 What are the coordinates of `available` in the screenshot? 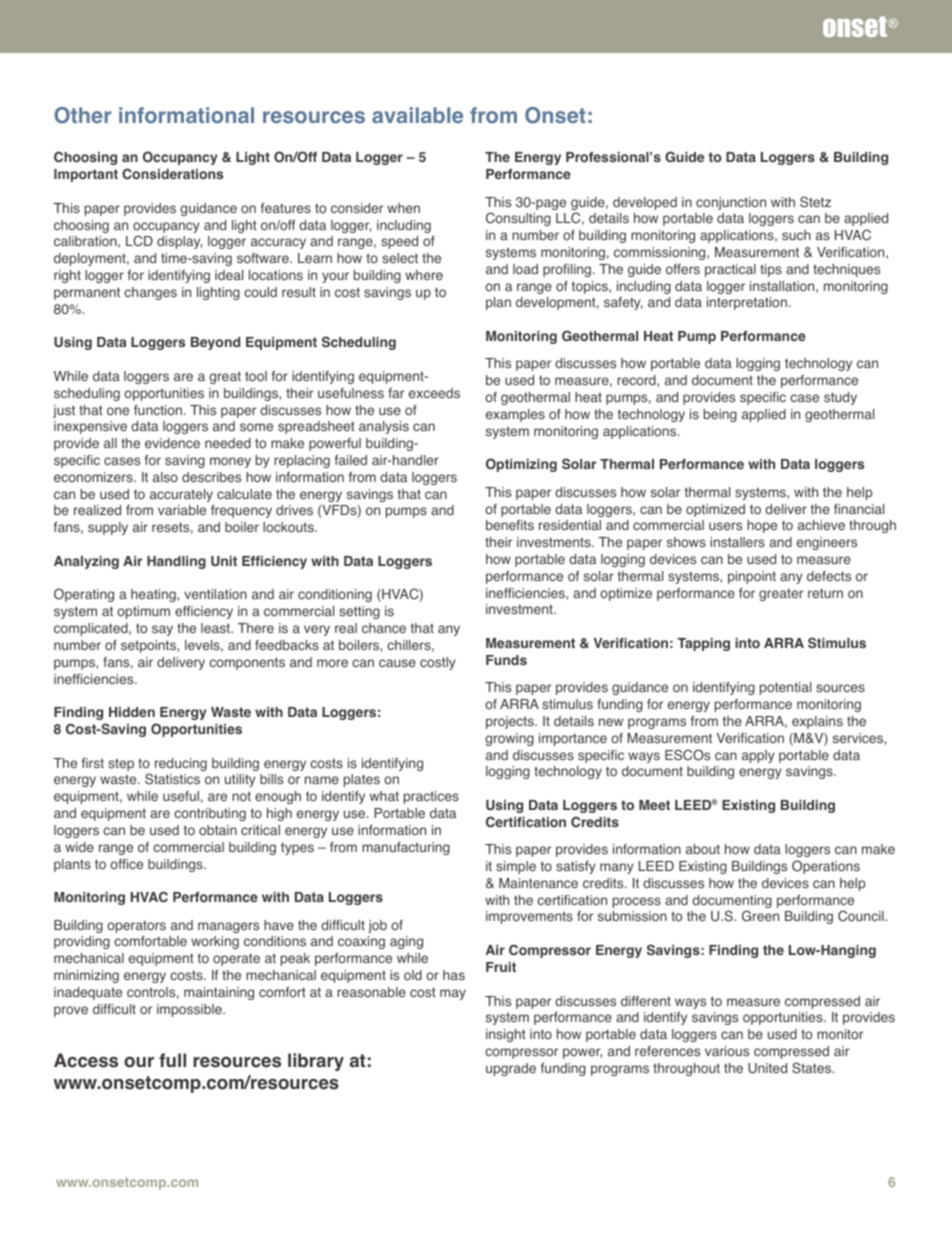 It's located at (417, 115).
